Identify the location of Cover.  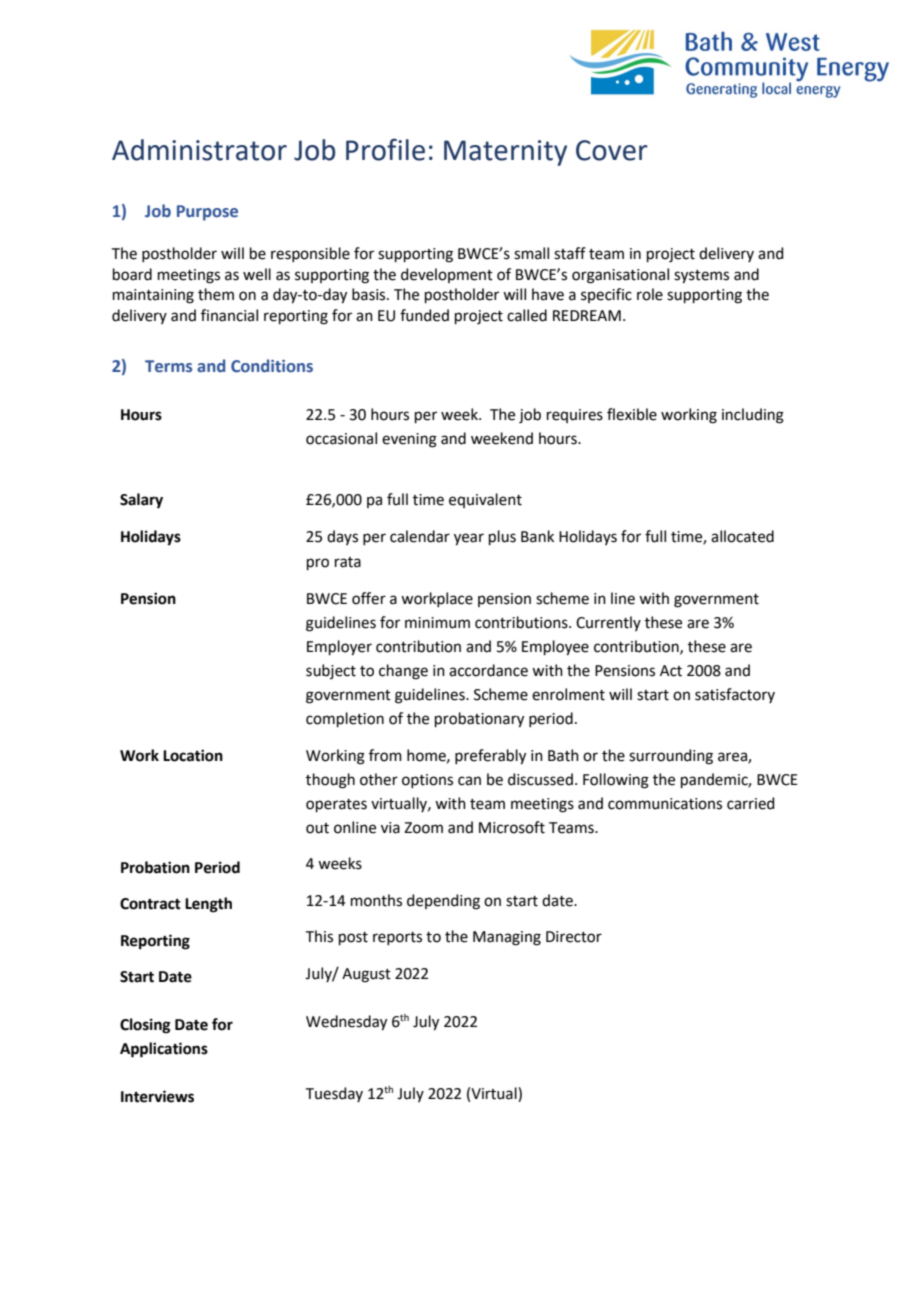
(612, 150).
